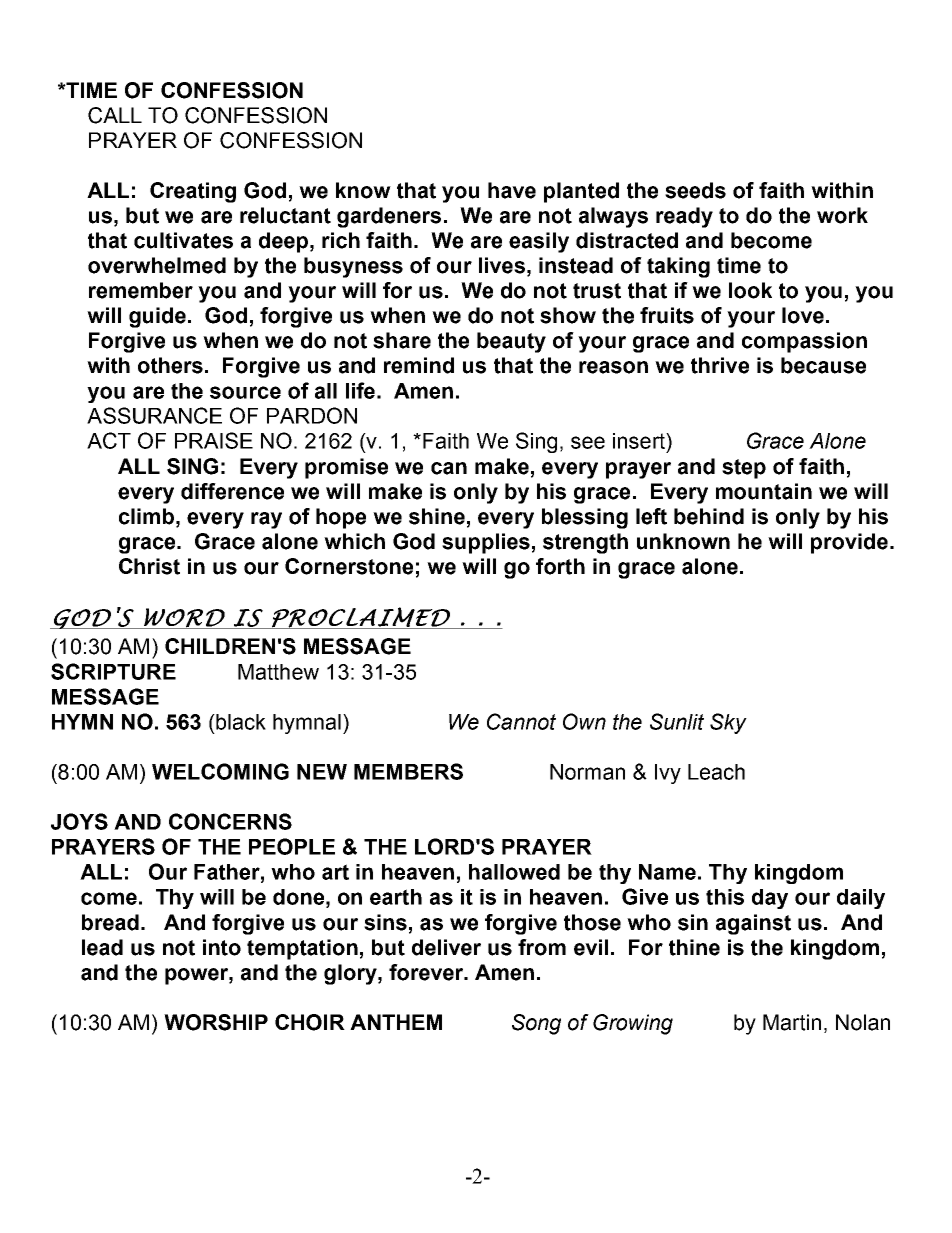 Image resolution: width=952 pixels, height=1233 pixels. What do you see at coordinates (728, 723) in the screenshot?
I see `Sky` at bounding box center [728, 723].
